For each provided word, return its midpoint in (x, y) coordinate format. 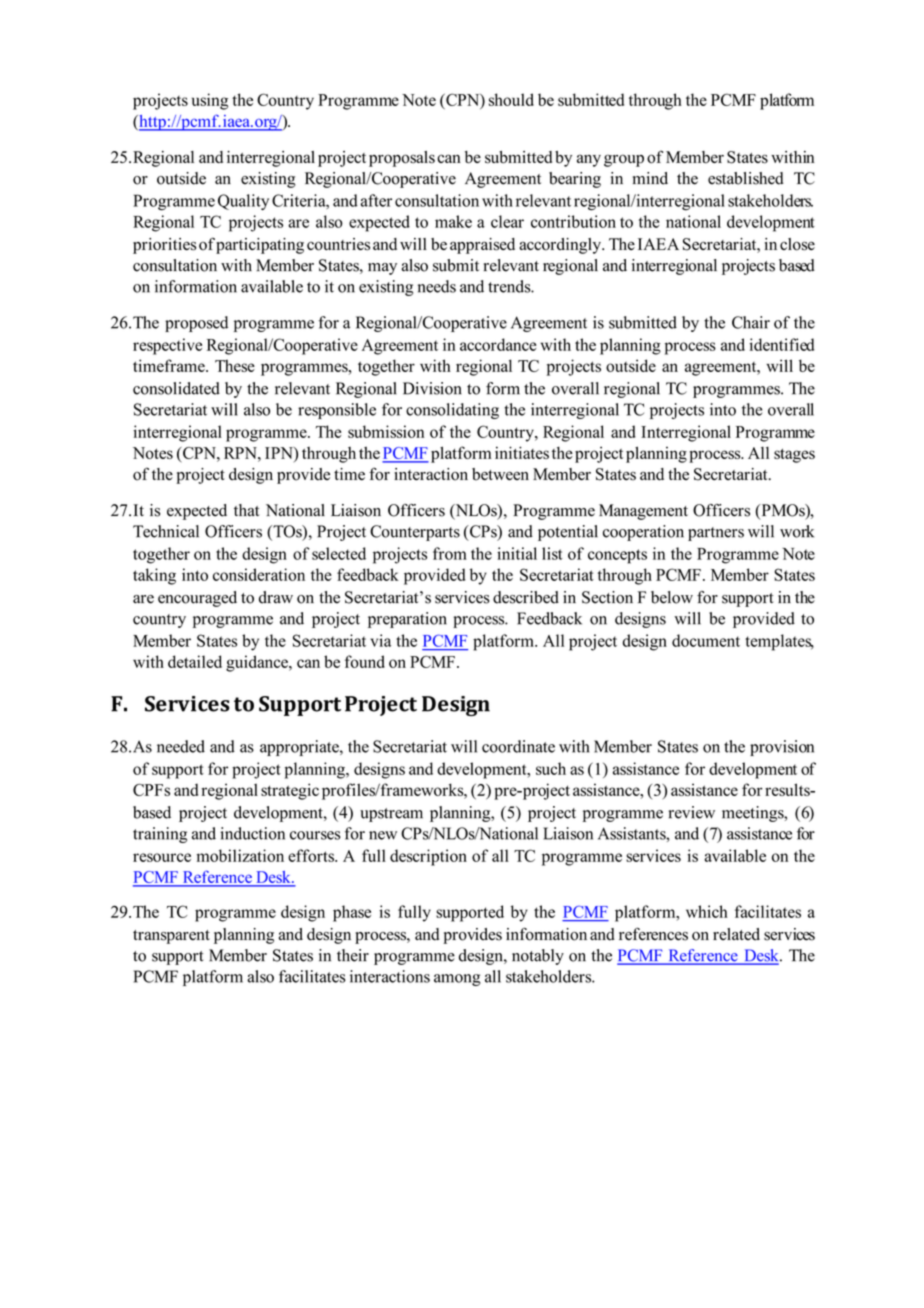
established (746, 178)
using (210, 101)
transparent (171, 937)
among (457, 980)
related (736, 934)
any (589, 160)
